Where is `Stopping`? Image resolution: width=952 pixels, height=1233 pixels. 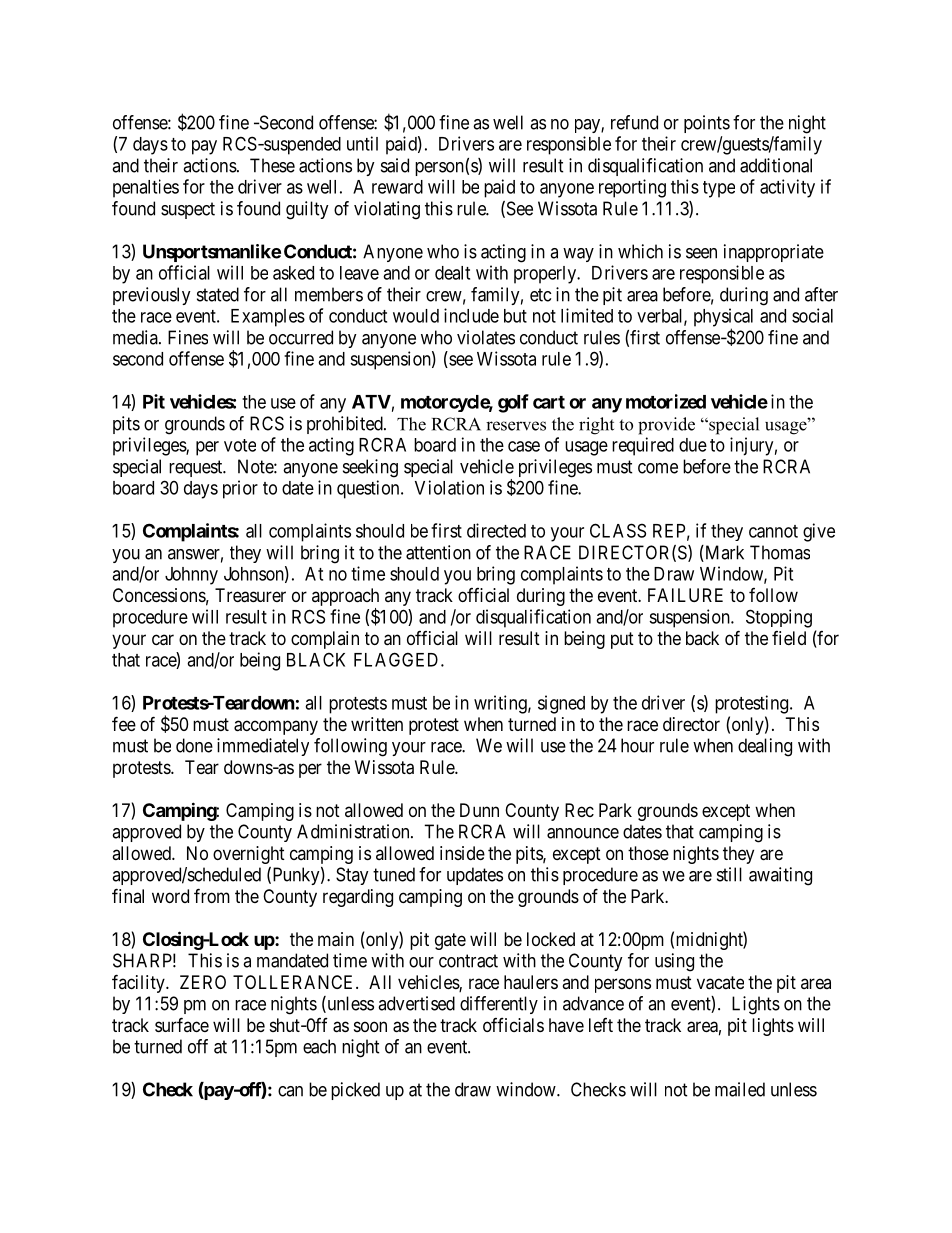
Stopping is located at coordinates (779, 618).
